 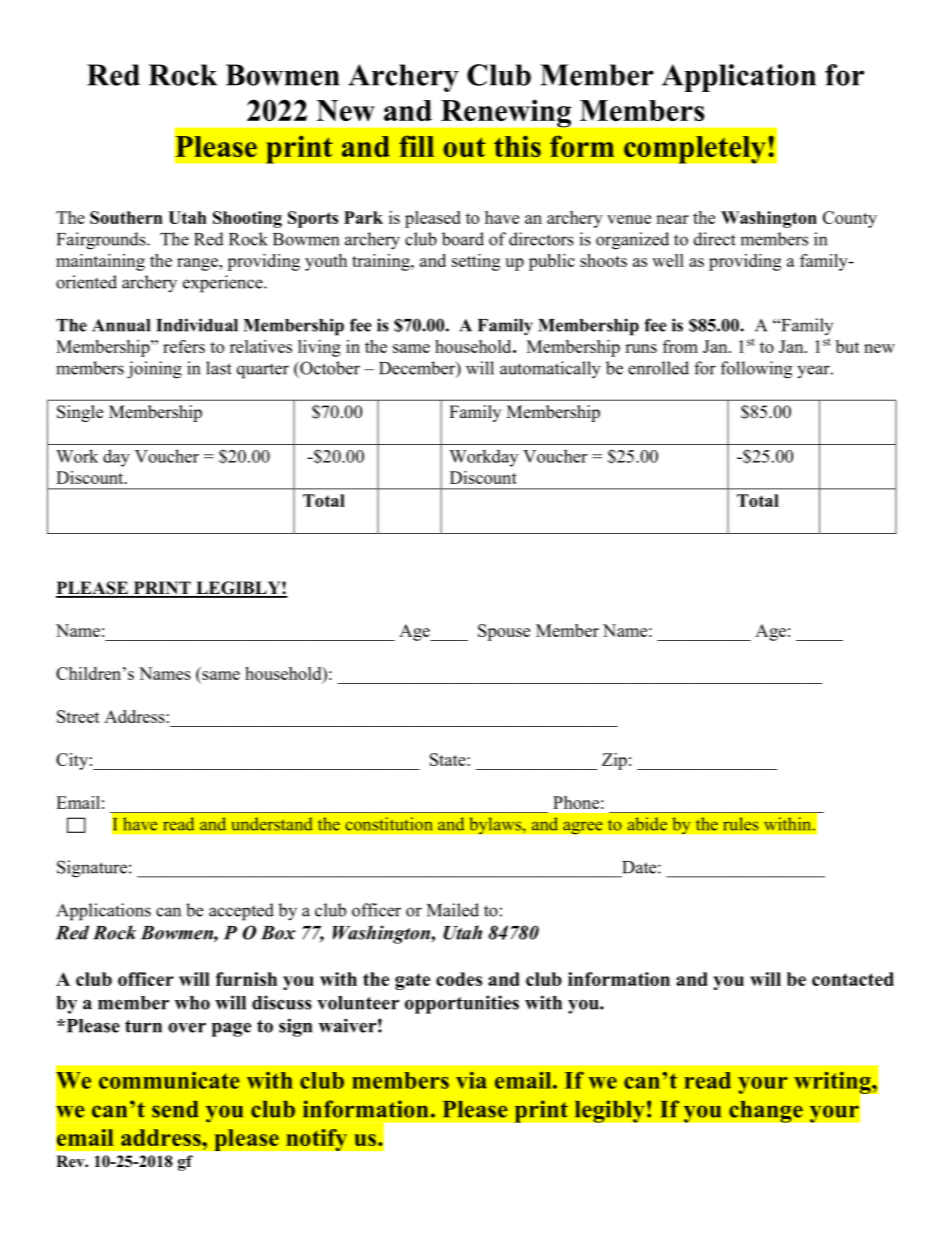 What do you see at coordinates (504, 632) in the document?
I see `Spouse` at bounding box center [504, 632].
